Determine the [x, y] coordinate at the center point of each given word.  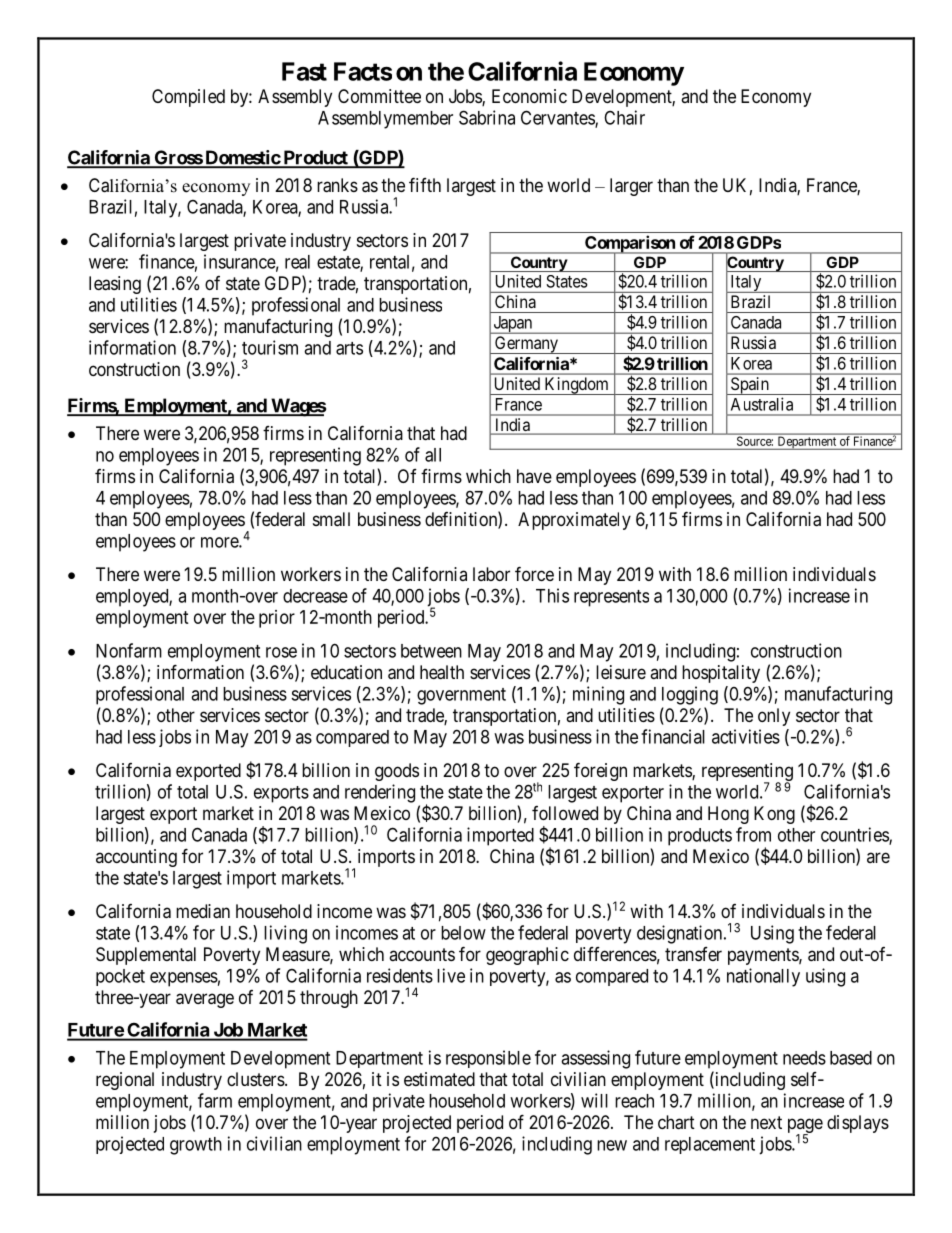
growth [196, 1146]
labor [491, 574]
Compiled [188, 98]
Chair [624, 117]
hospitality [721, 674]
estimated [439, 1079]
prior [277, 619]
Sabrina [487, 117]
